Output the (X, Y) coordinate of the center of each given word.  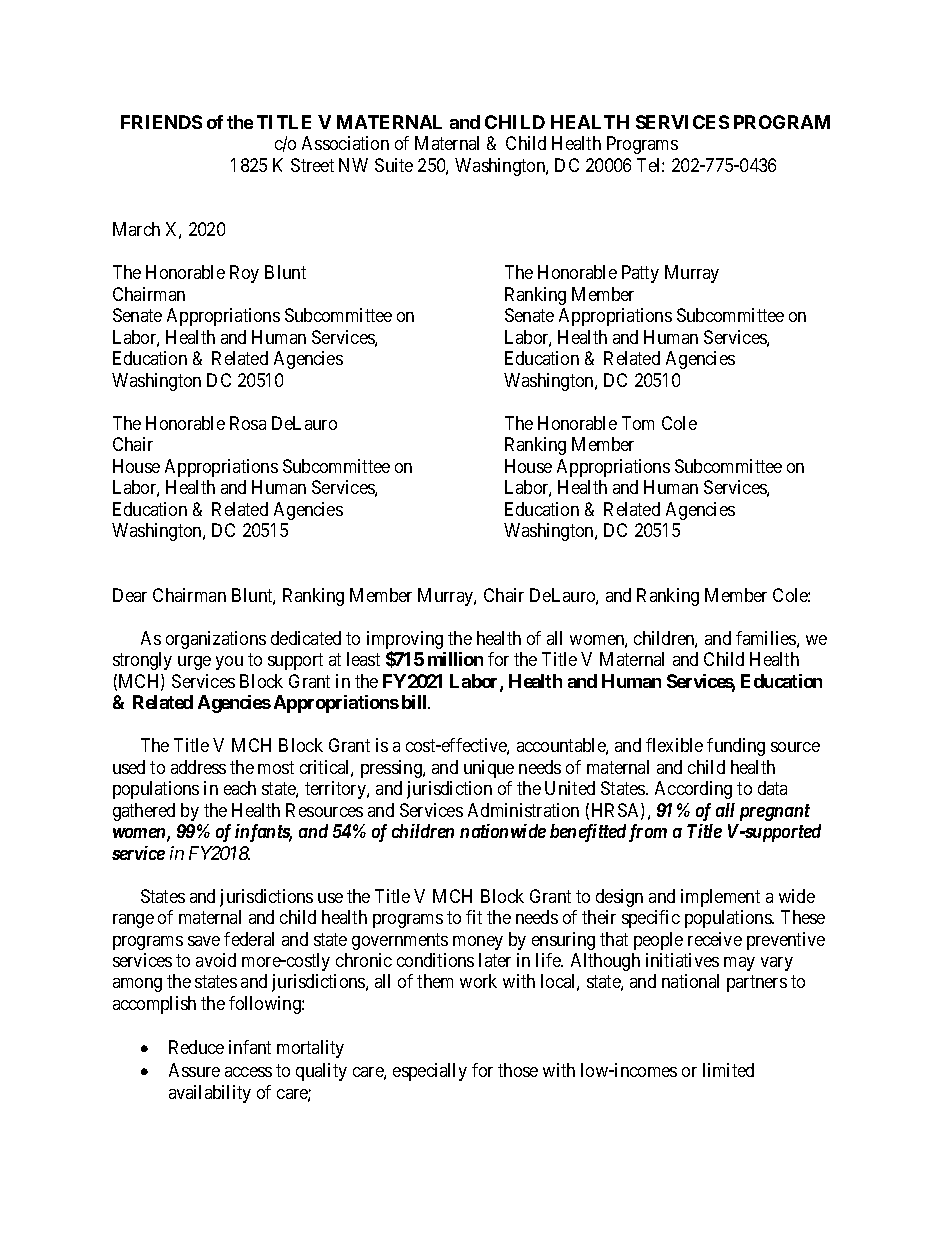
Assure (194, 1070)
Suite (394, 165)
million (455, 659)
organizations (216, 640)
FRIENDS (161, 122)
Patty (640, 274)
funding (736, 747)
